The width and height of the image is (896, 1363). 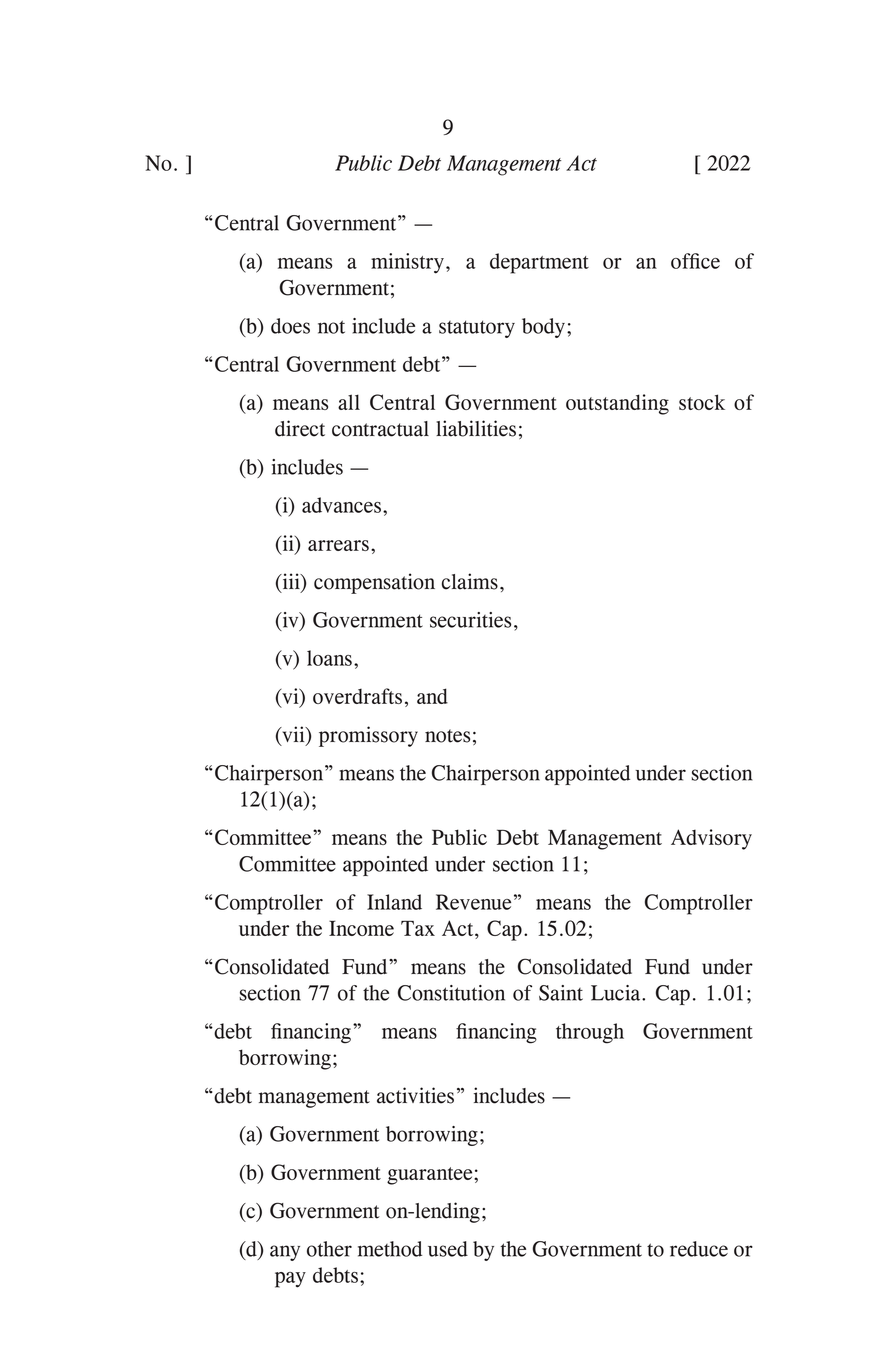 I want to click on promissory, so click(x=368, y=736).
